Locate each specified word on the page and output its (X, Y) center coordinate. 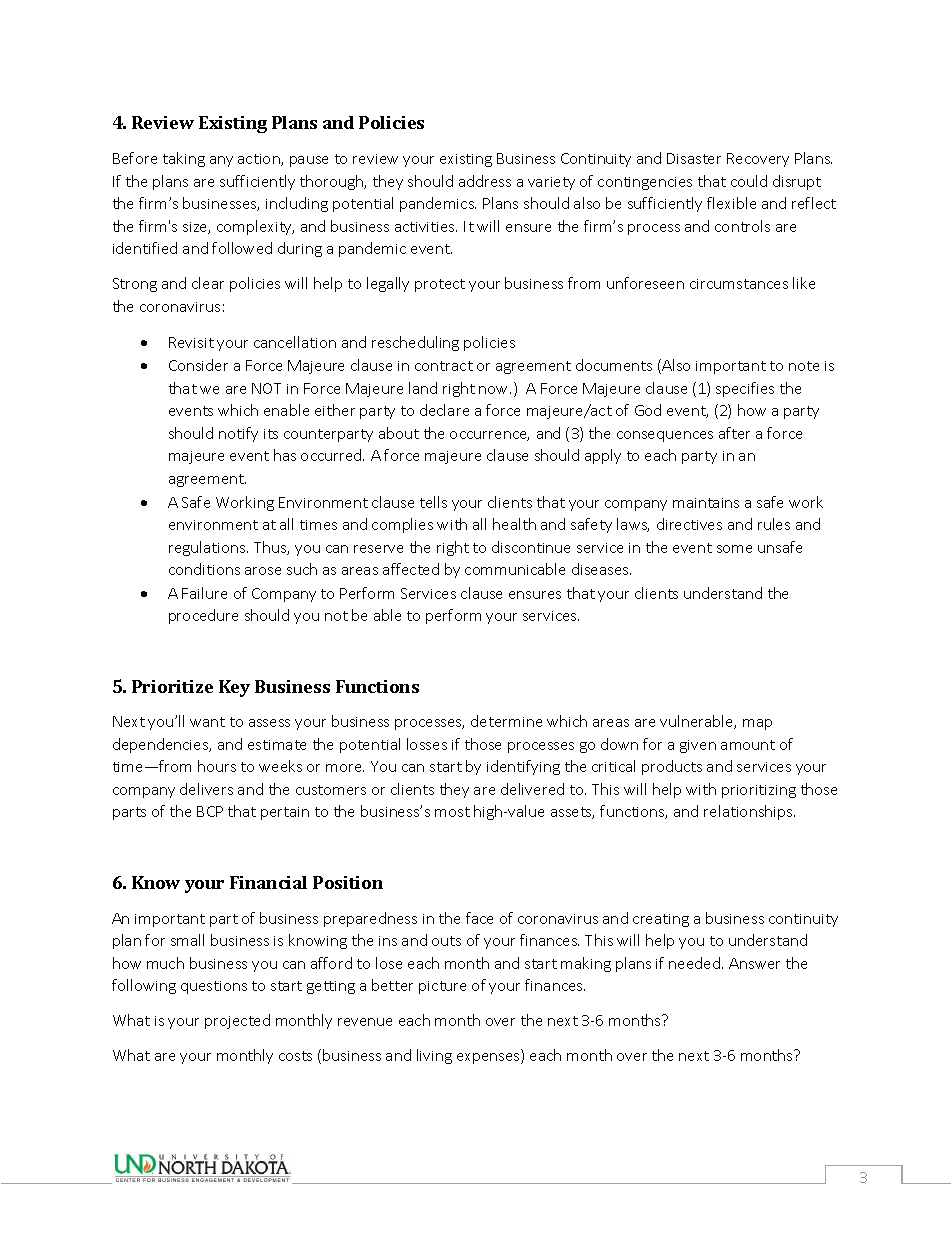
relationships (749, 812)
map (757, 724)
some (734, 549)
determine (506, 721)
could (749, 181)
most (452, 812)
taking (184, 159)
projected (237, 1021)
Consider (198, 365)
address (485, 181)
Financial (268, 882)
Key (234, 688)
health (514, 524)
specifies (745, 389)
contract (444, 366)
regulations (208, 548)
